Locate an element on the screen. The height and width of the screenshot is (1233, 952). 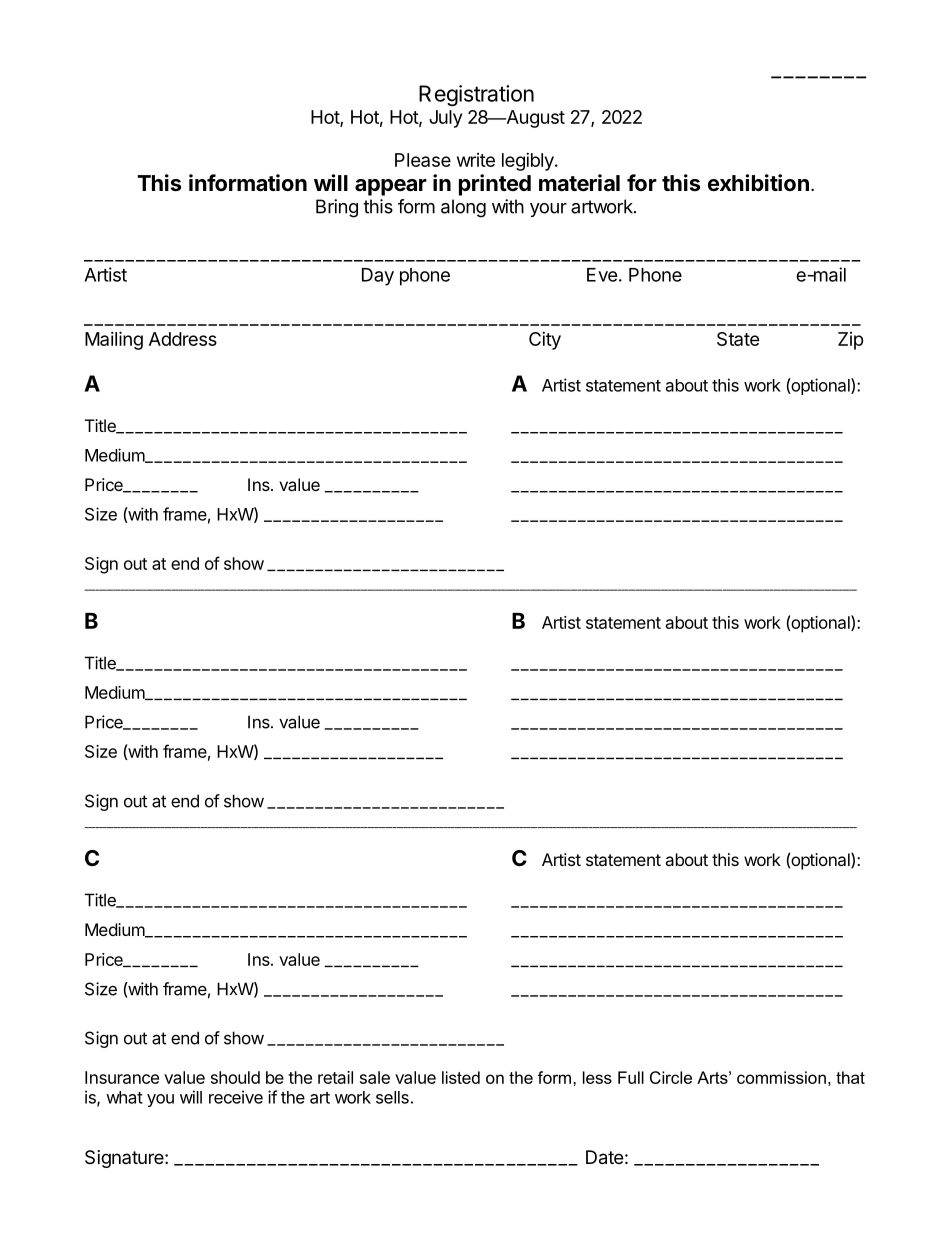
your is located at coordinates (548, 210).
